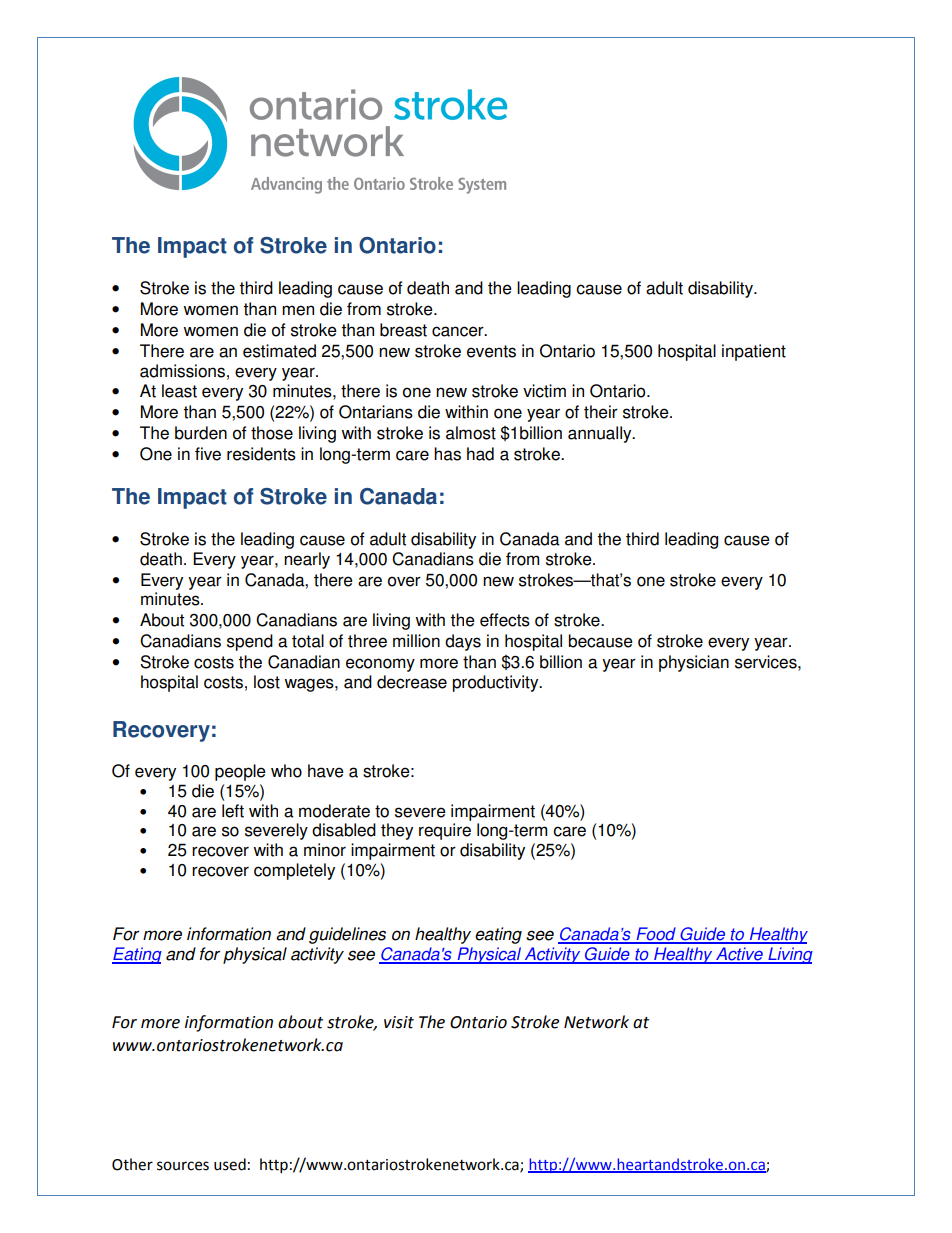  What do you see at coordinates (656, 935) in the page?
I see `Food` at bounding box center [656, 935].
